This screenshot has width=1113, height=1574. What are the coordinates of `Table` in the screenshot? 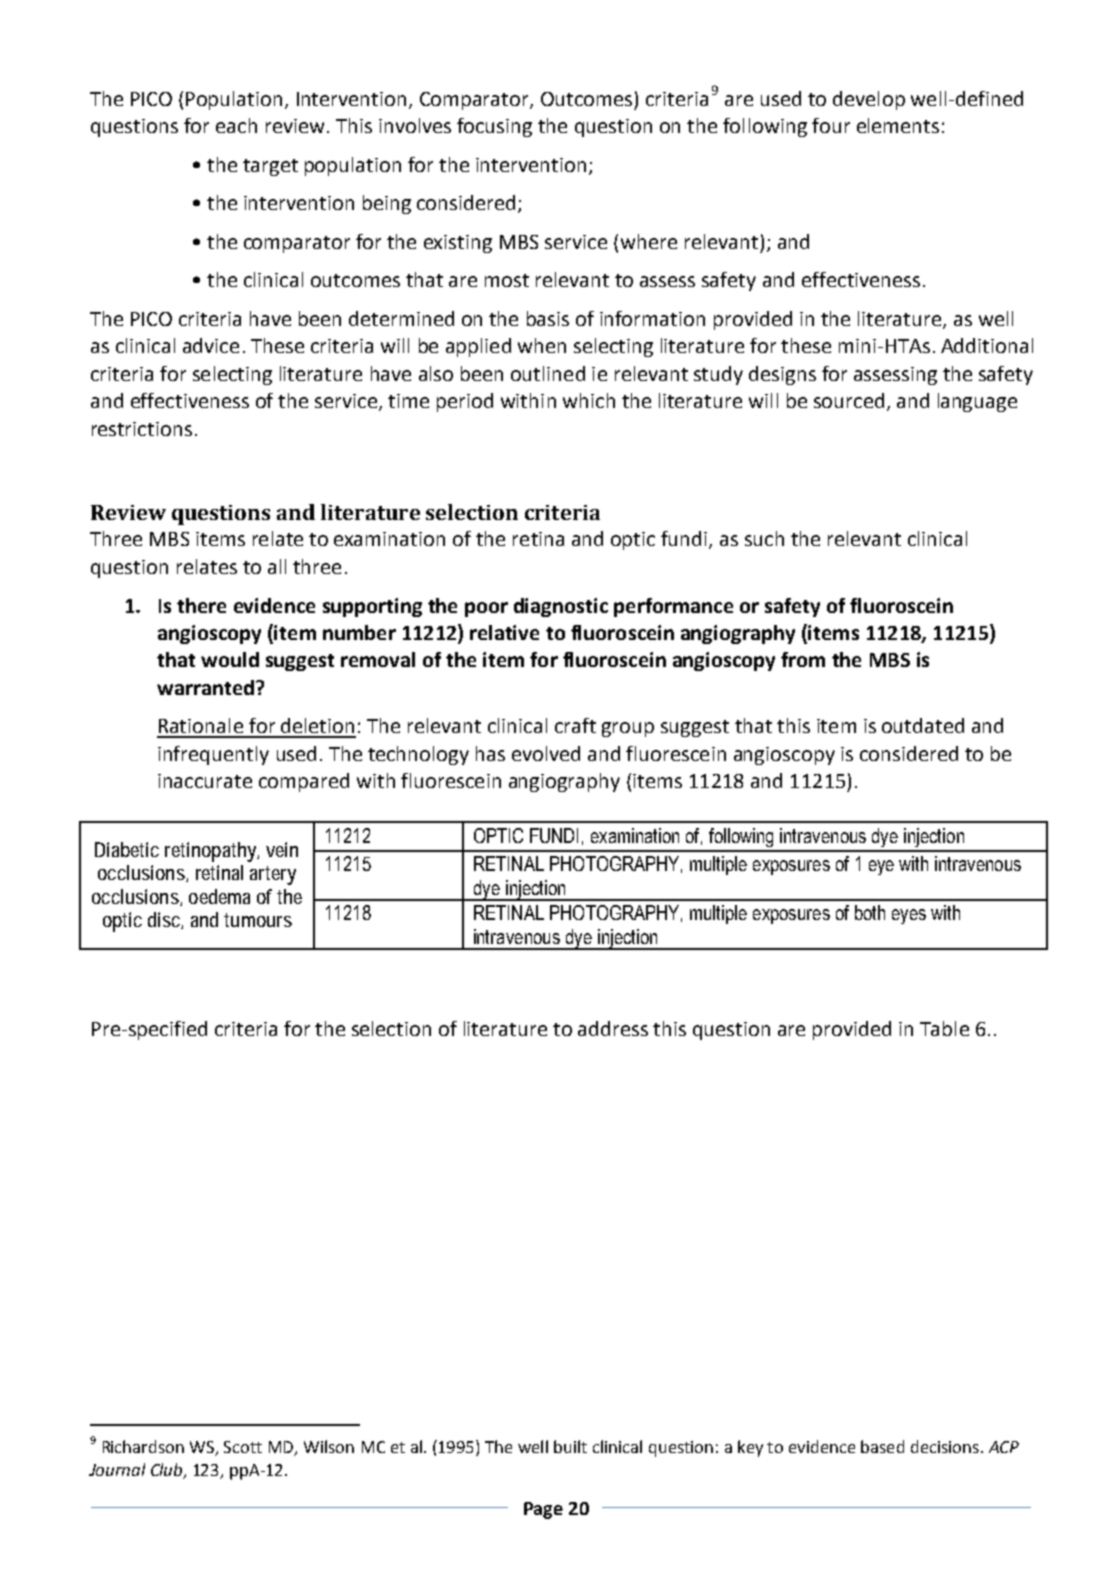 It's located at (944, 1028).
